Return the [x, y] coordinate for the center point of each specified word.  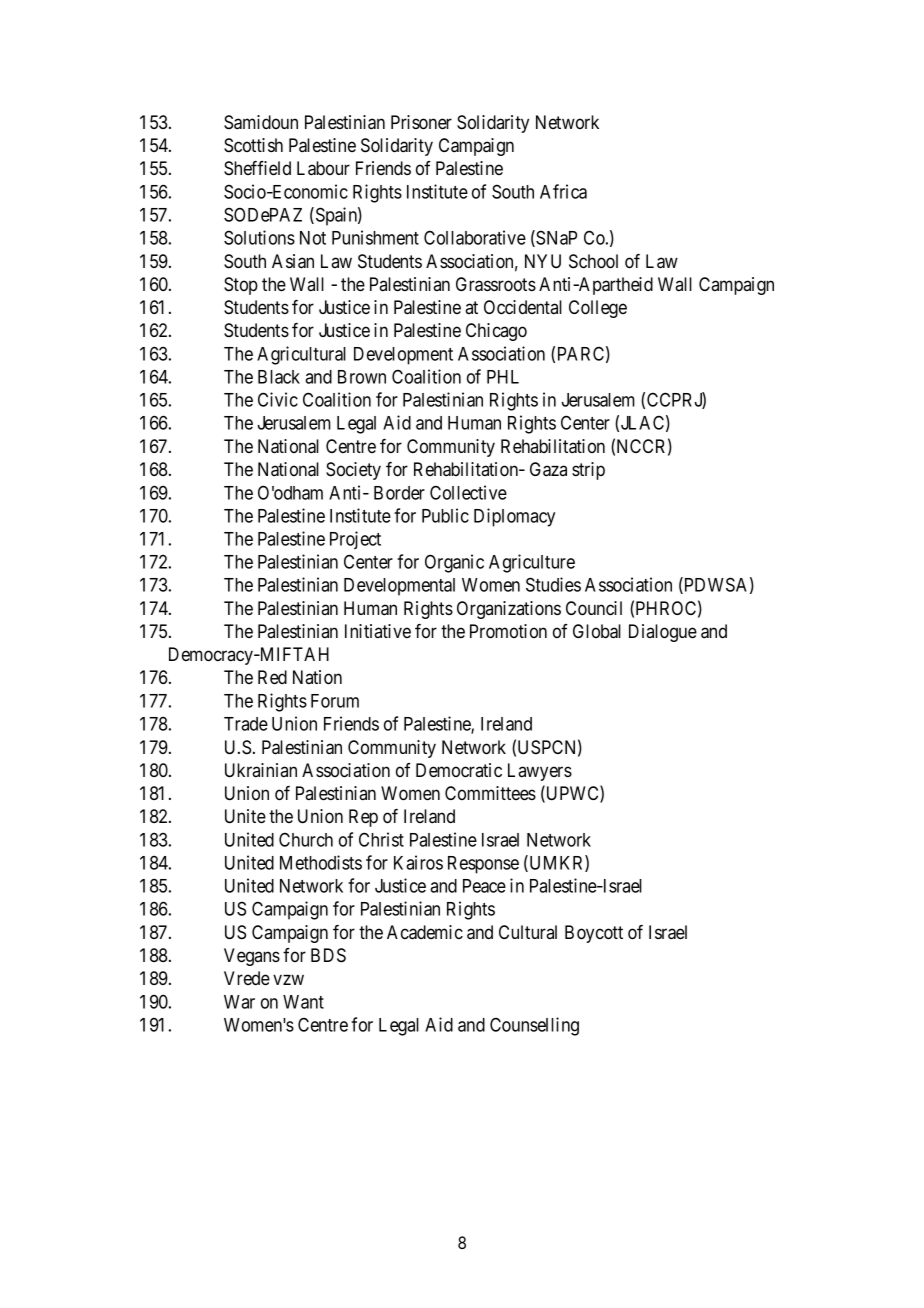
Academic [425, 932]
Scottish [253, 145]
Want [303, 1002]
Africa [563, 191]
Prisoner [421, 122]
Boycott [594, 934]
